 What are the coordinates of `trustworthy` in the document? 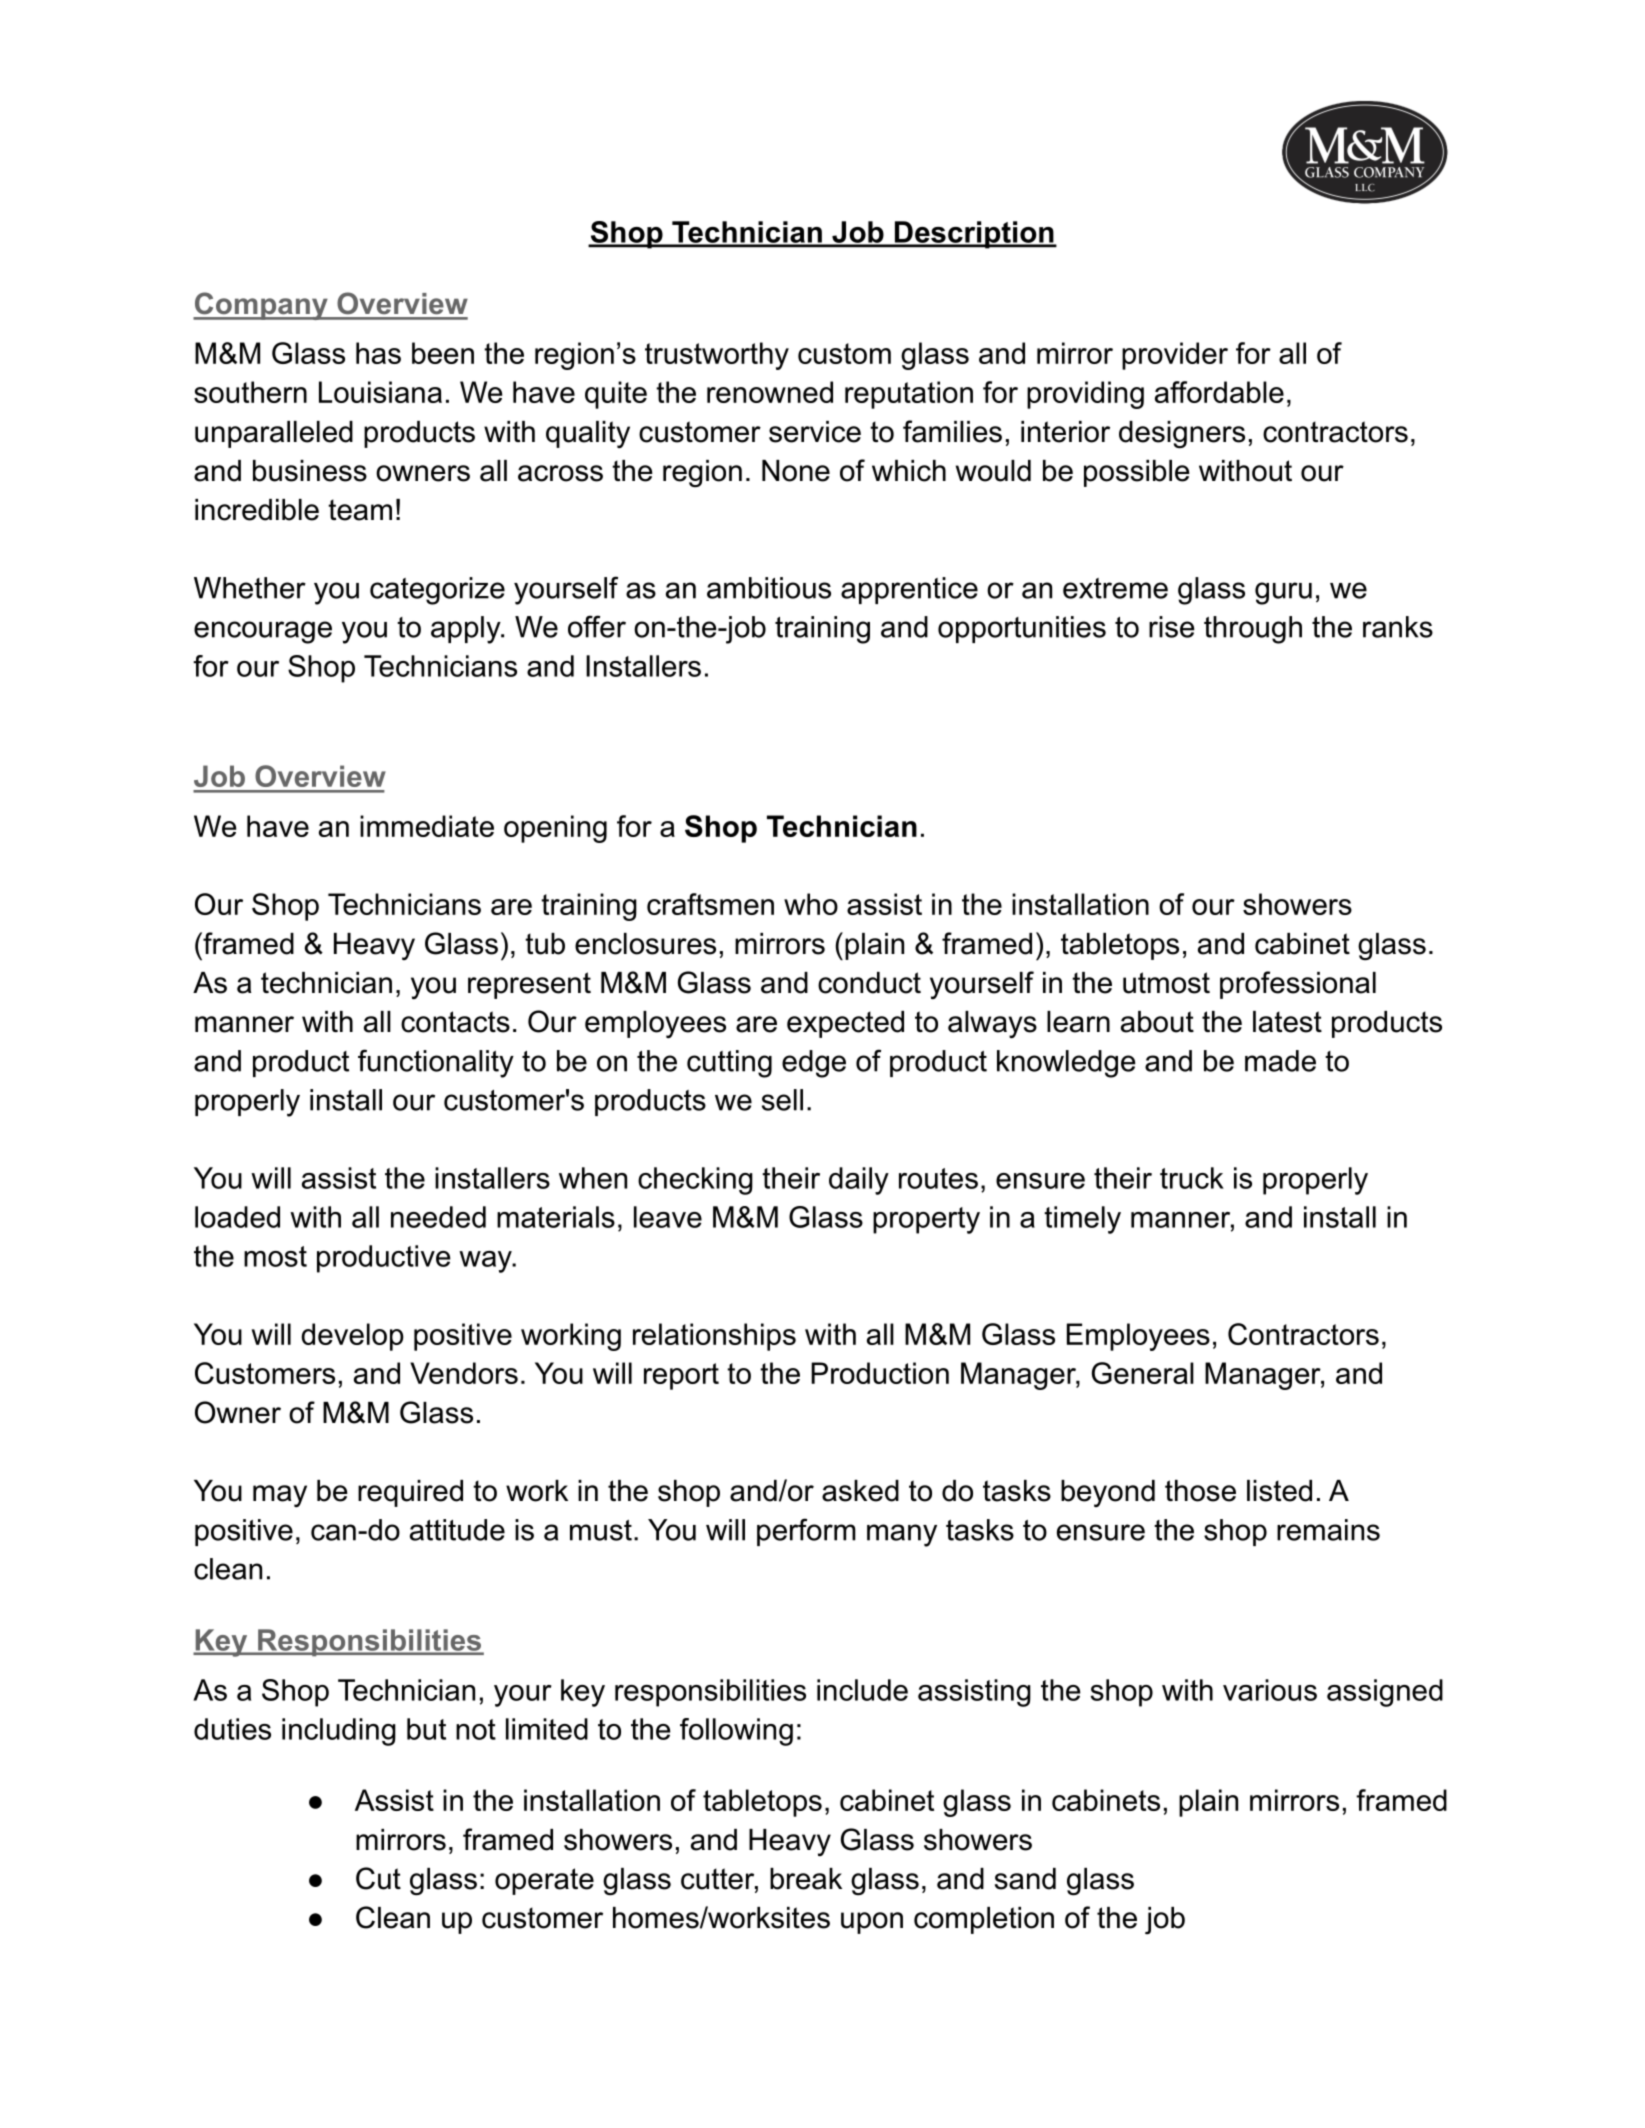 It's located at (717, 356).
